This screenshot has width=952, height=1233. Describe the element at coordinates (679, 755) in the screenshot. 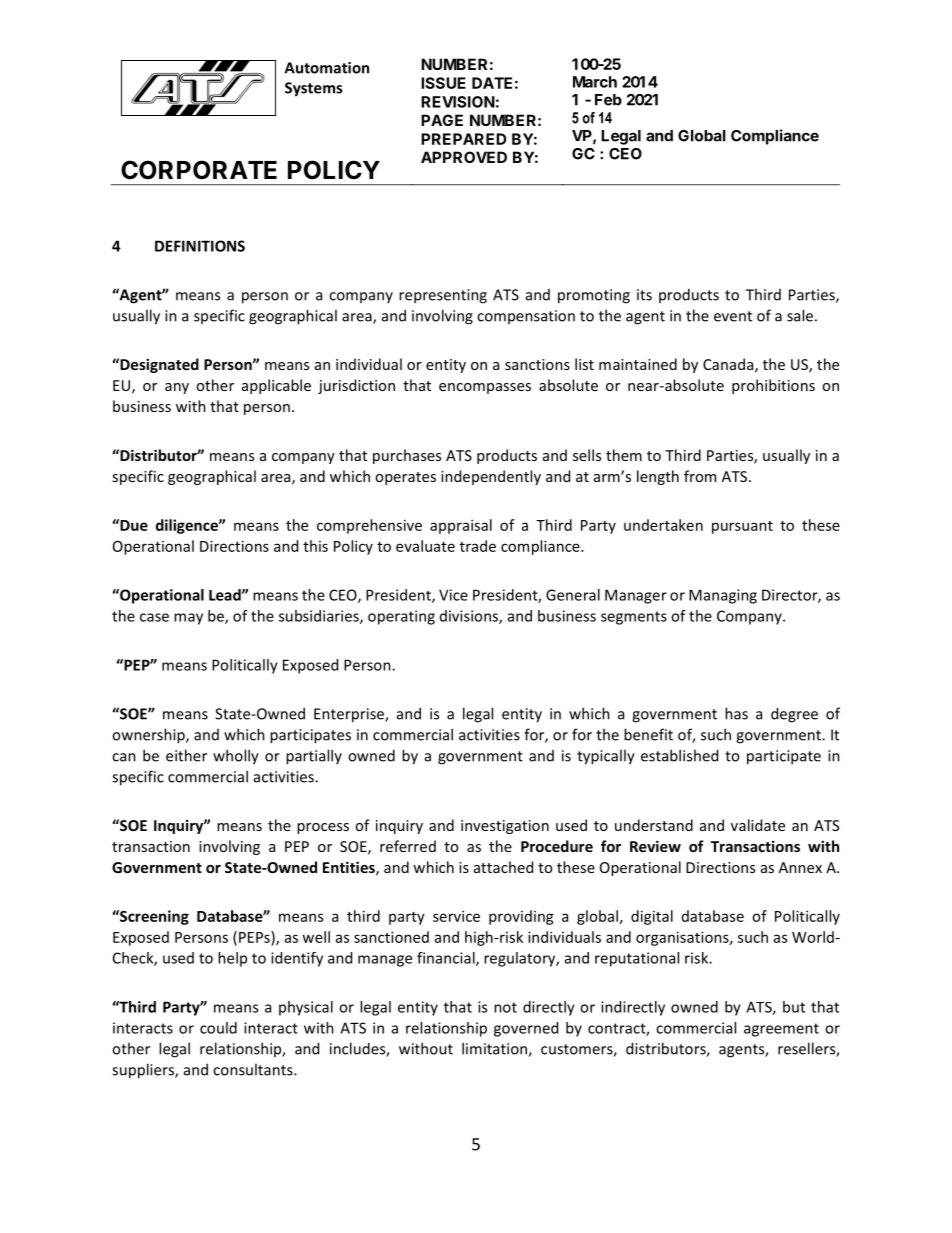

I see `established` at that location.
